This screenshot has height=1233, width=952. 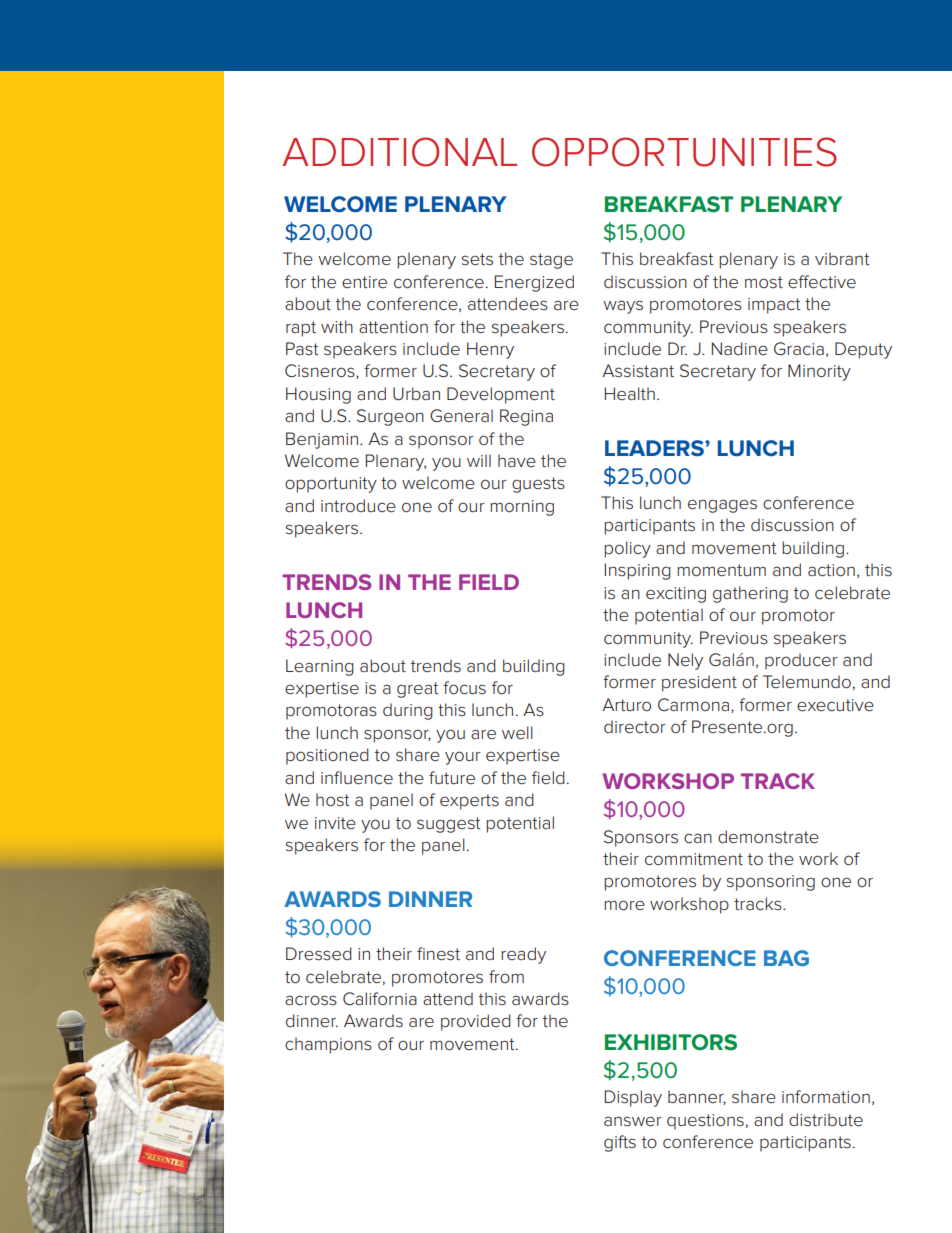 I want to click on ADDITIONAL, so click(x=399, y=152).
